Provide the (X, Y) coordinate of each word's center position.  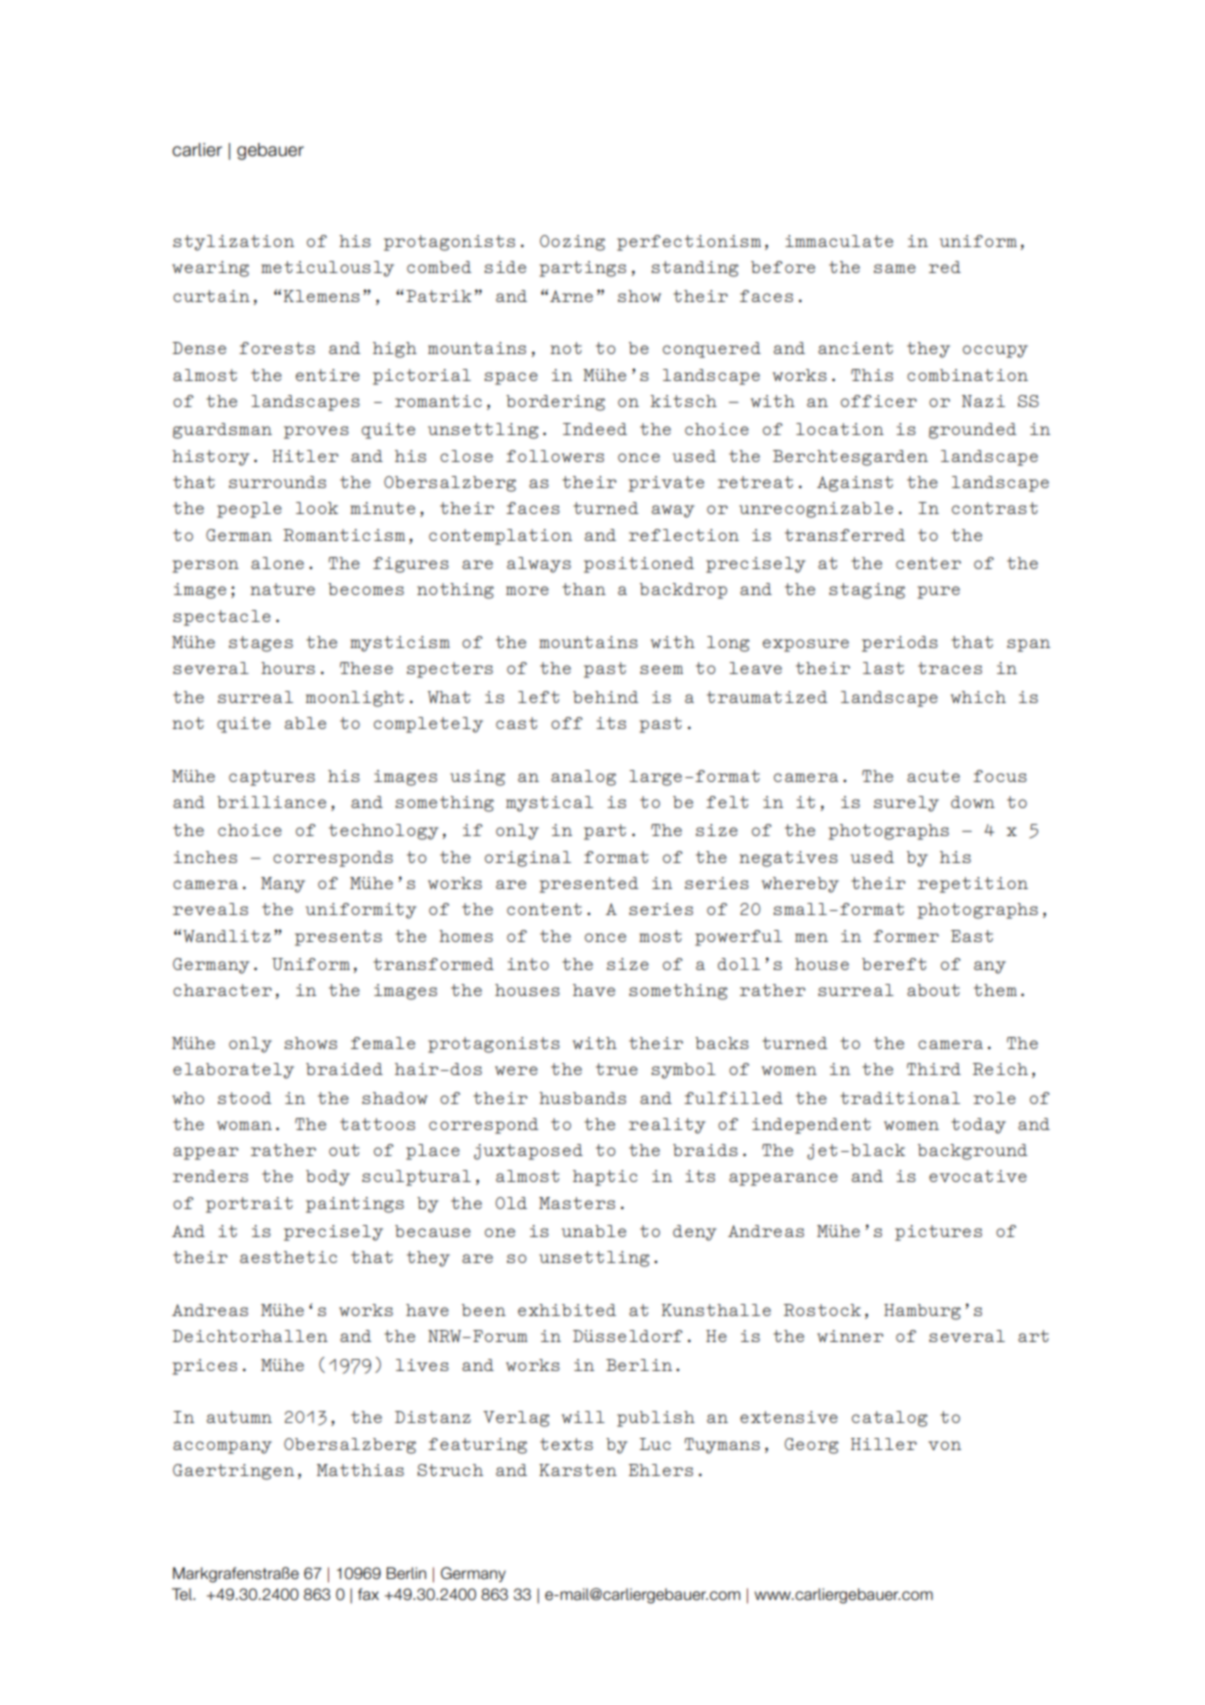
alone (277, 563)
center (928, 563)
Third (934, 1069)
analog (583, 778)
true (617, 1069)
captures (272, 778)
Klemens (322, 296)
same (895, 268)
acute (933, 776)
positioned (639, 565)
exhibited (567, 1310)
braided (344, 1069)
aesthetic (288, 1257)
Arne (571, 296)
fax (368, 1594)
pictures (938, 1233)
